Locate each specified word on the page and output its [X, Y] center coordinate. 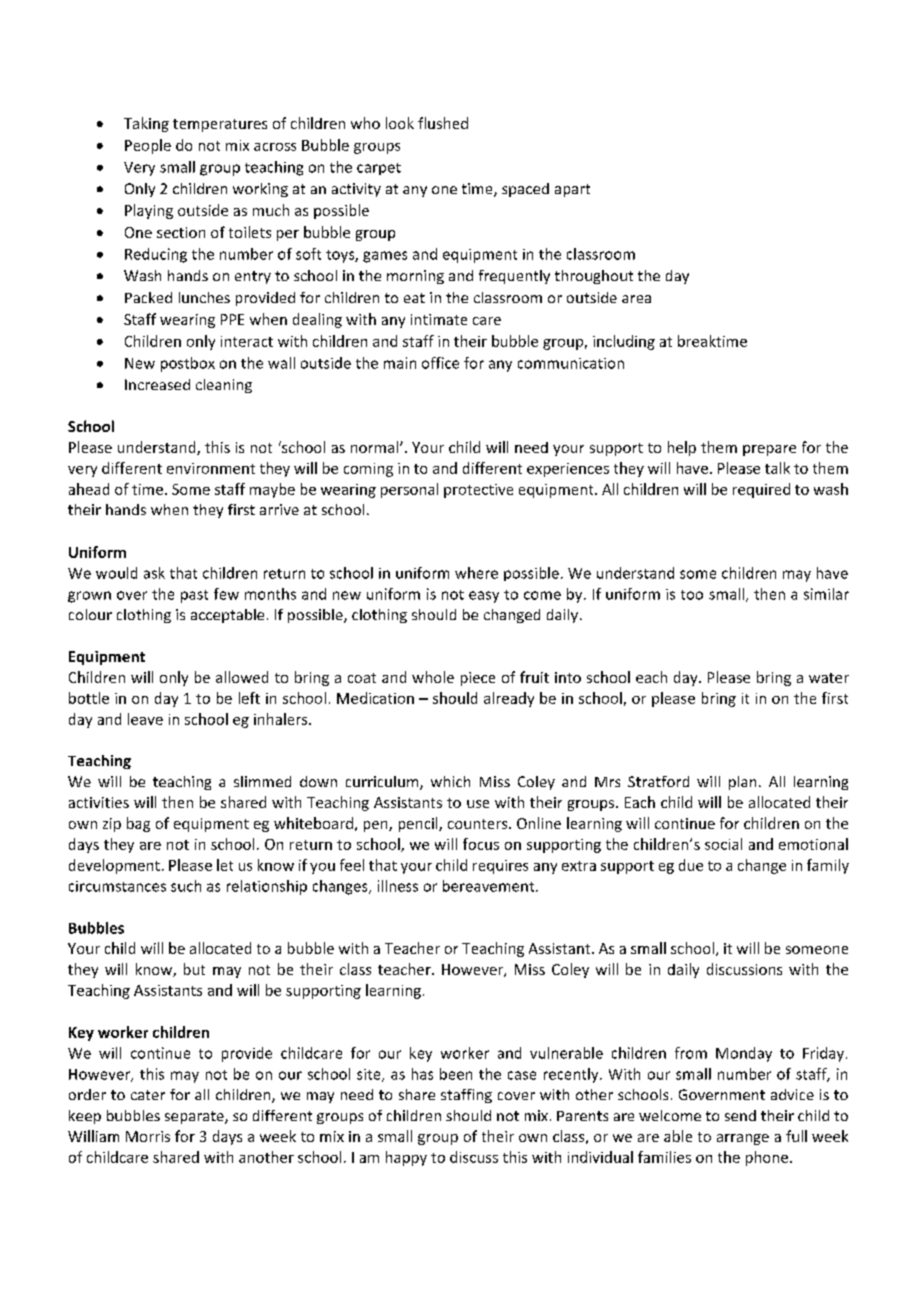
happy [406, 1158]
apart [572, 190]
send [740, 1115]
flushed [443, 123]
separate [195, 1117]
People [148, 146]
